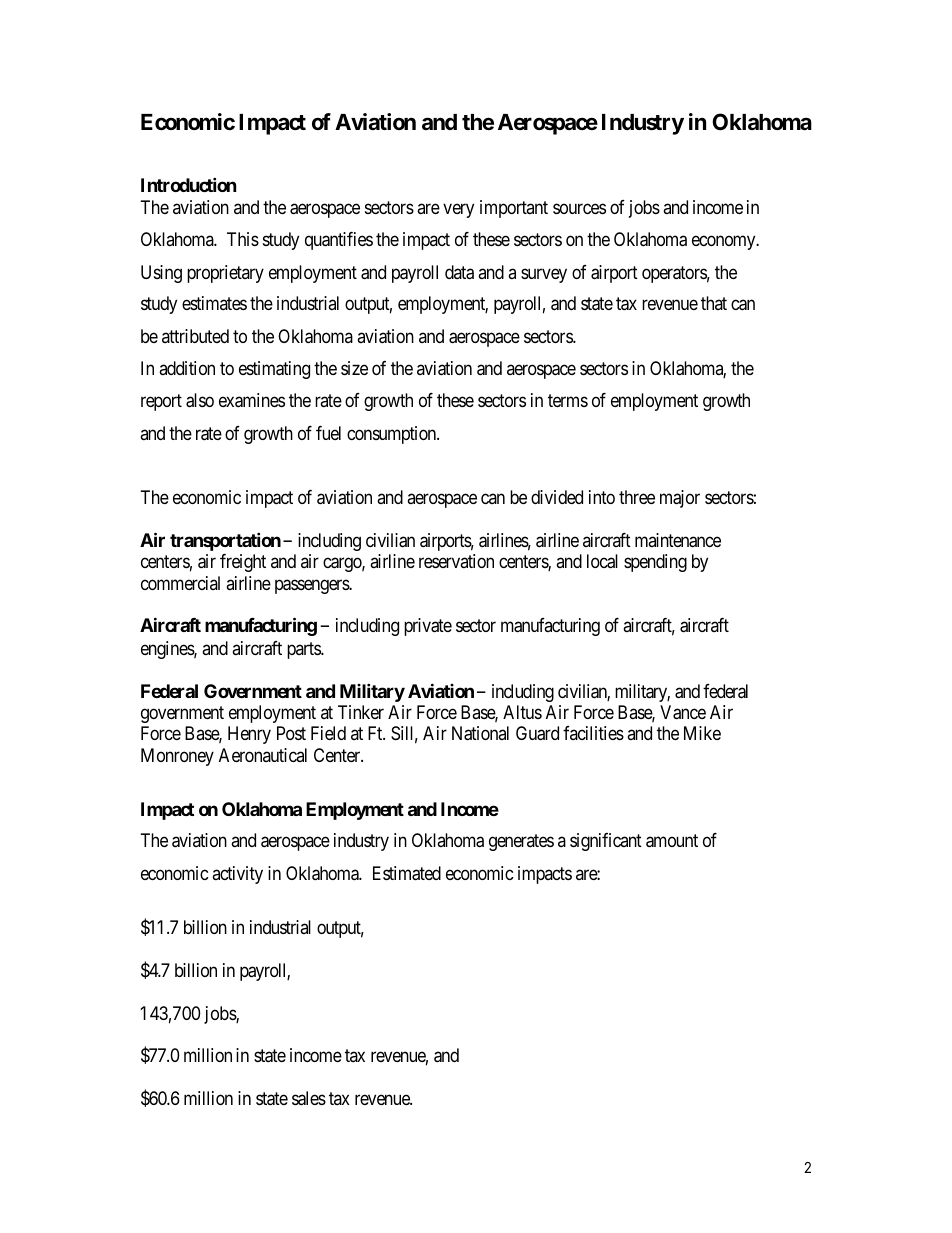  What do you see at coordinates (309, 1098) in the document?
I see `sales` at bounding box center [309, 1098].
